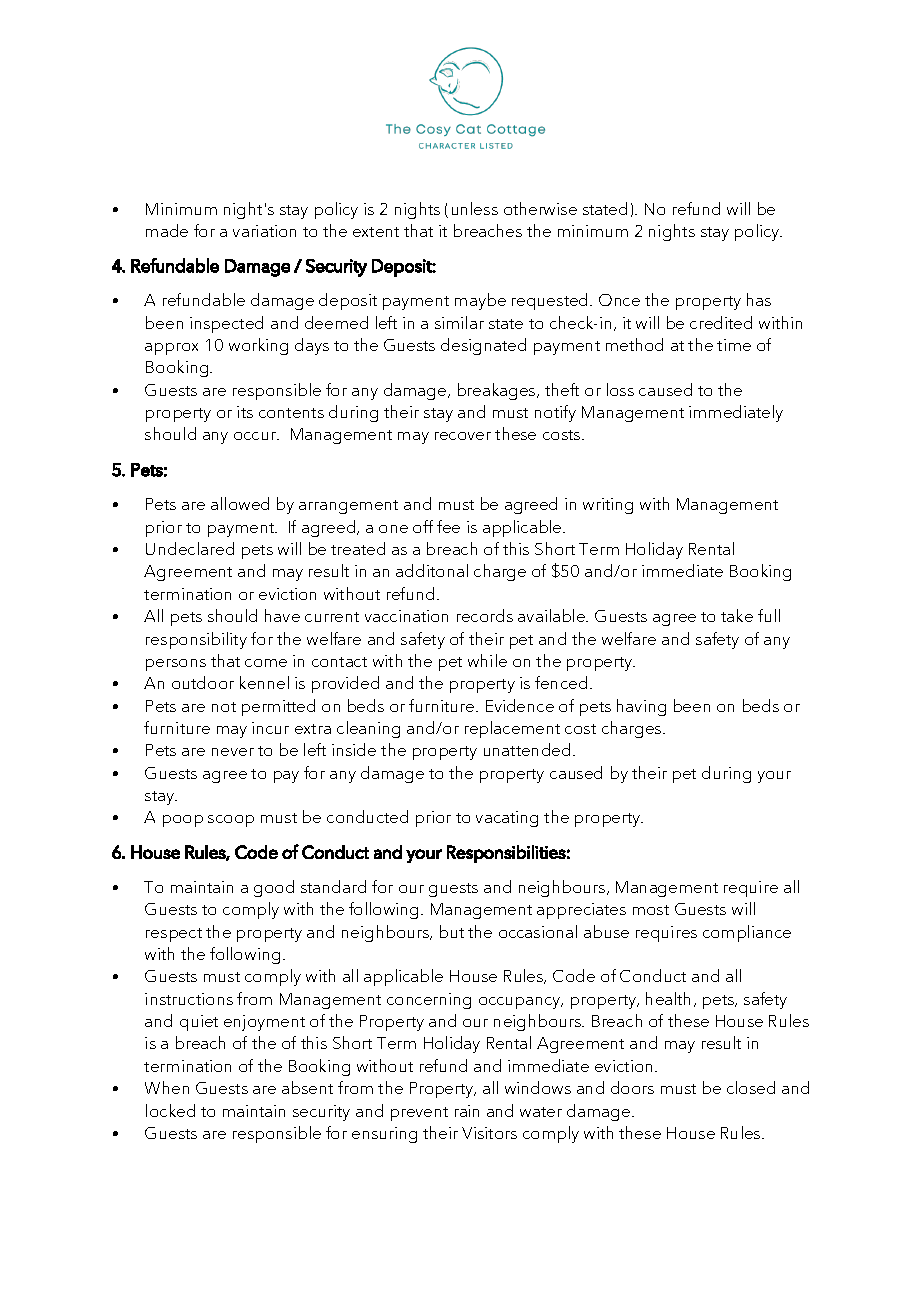 The image size is (924, 1308). Describe the element at coordinates (512, 729) in the screenshot. I see `replacement` at that location.
